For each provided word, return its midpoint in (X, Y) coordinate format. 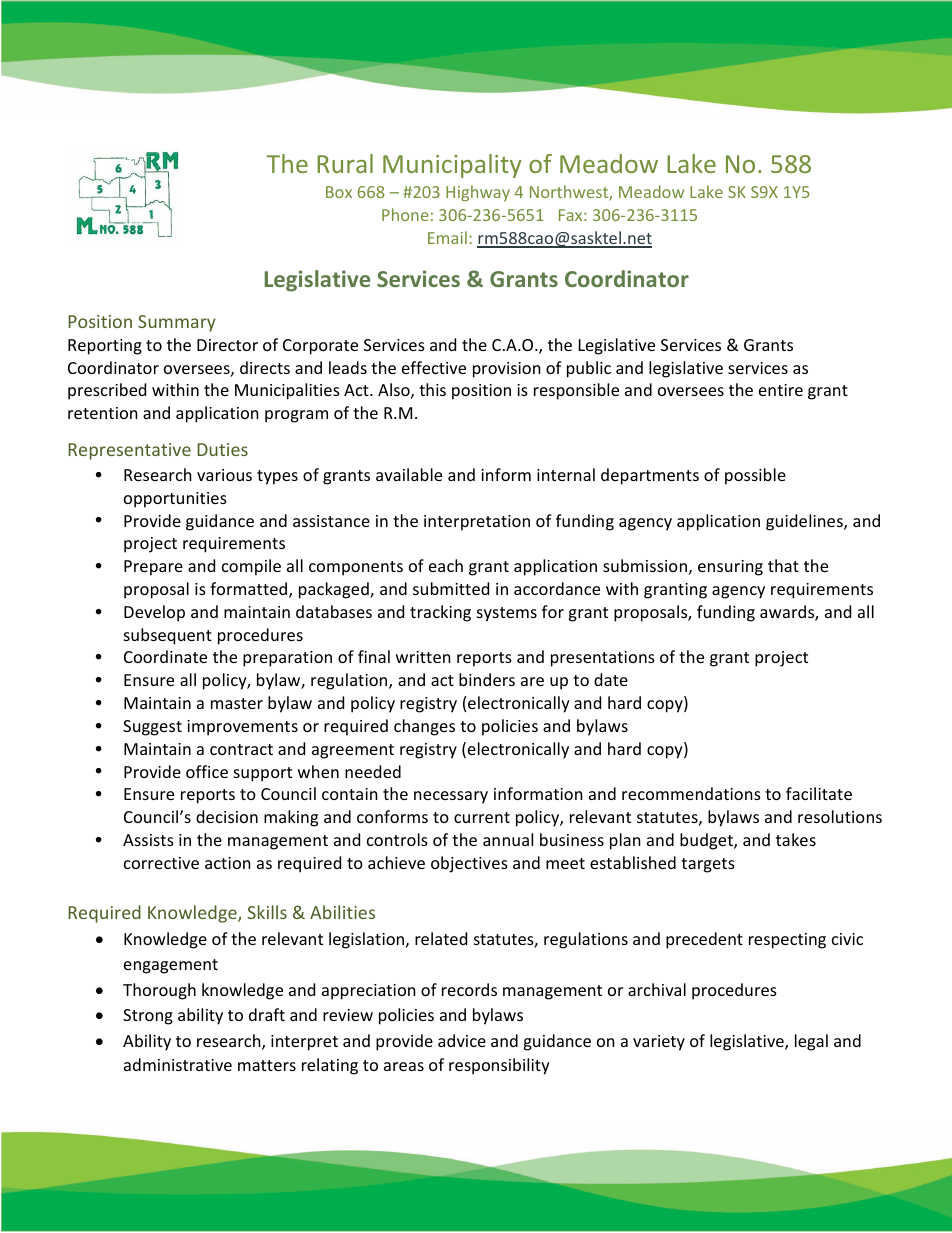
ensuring (730, 568)
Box (339, 192)
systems (507, 614)
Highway (478, 193)
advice (462, 1040)
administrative (178, 1064)
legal (811, 1042)
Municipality (452, 166)
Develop (154, 613)
